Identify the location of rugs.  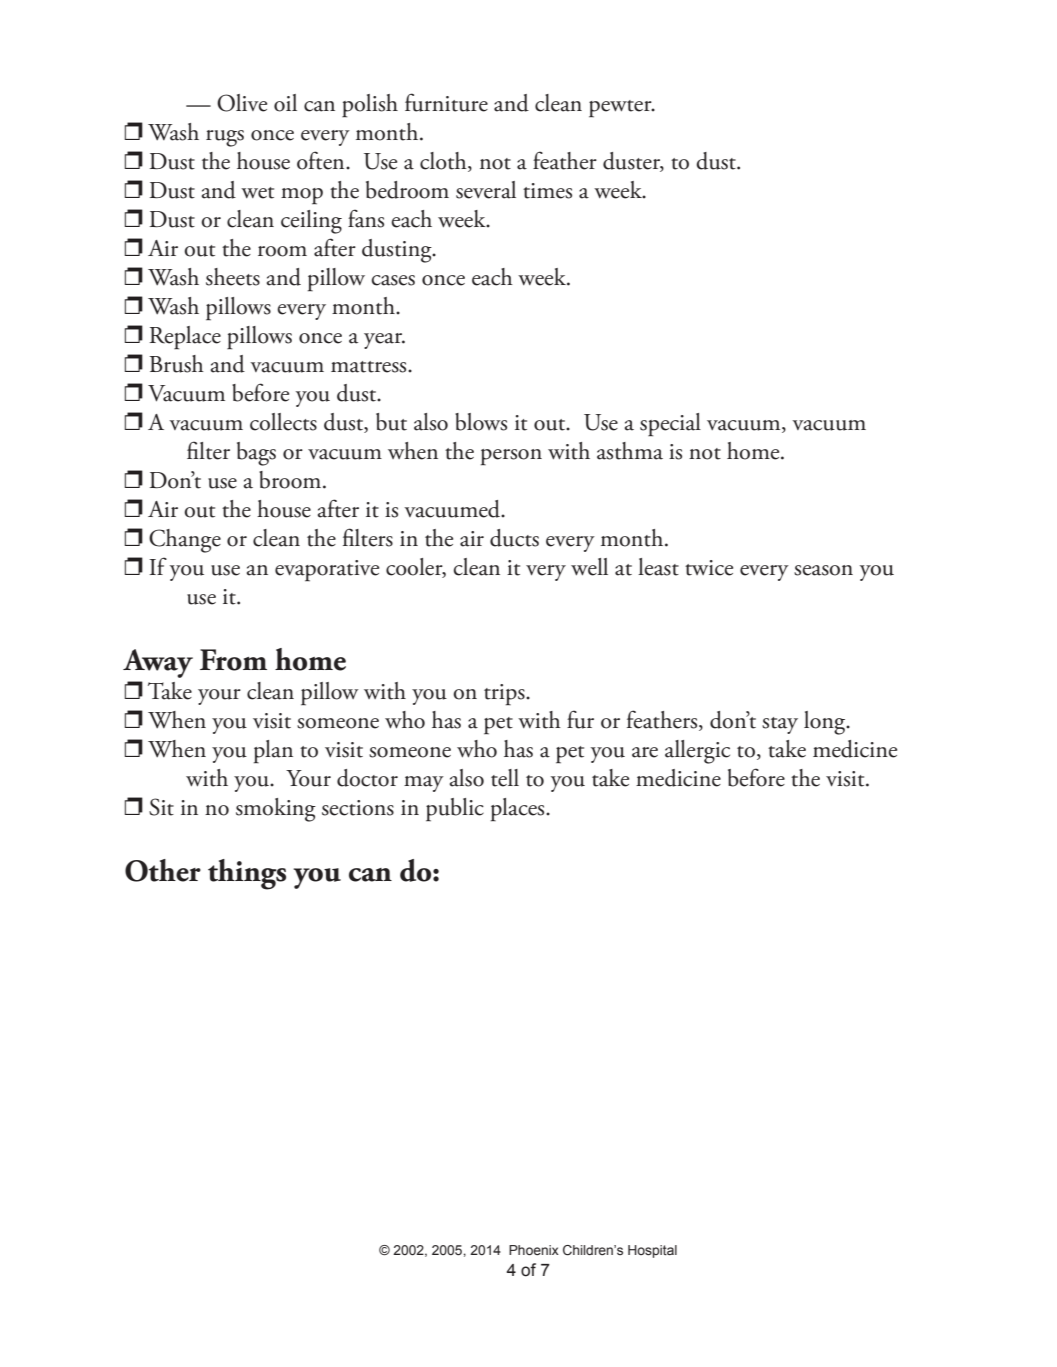
(225, 138).
